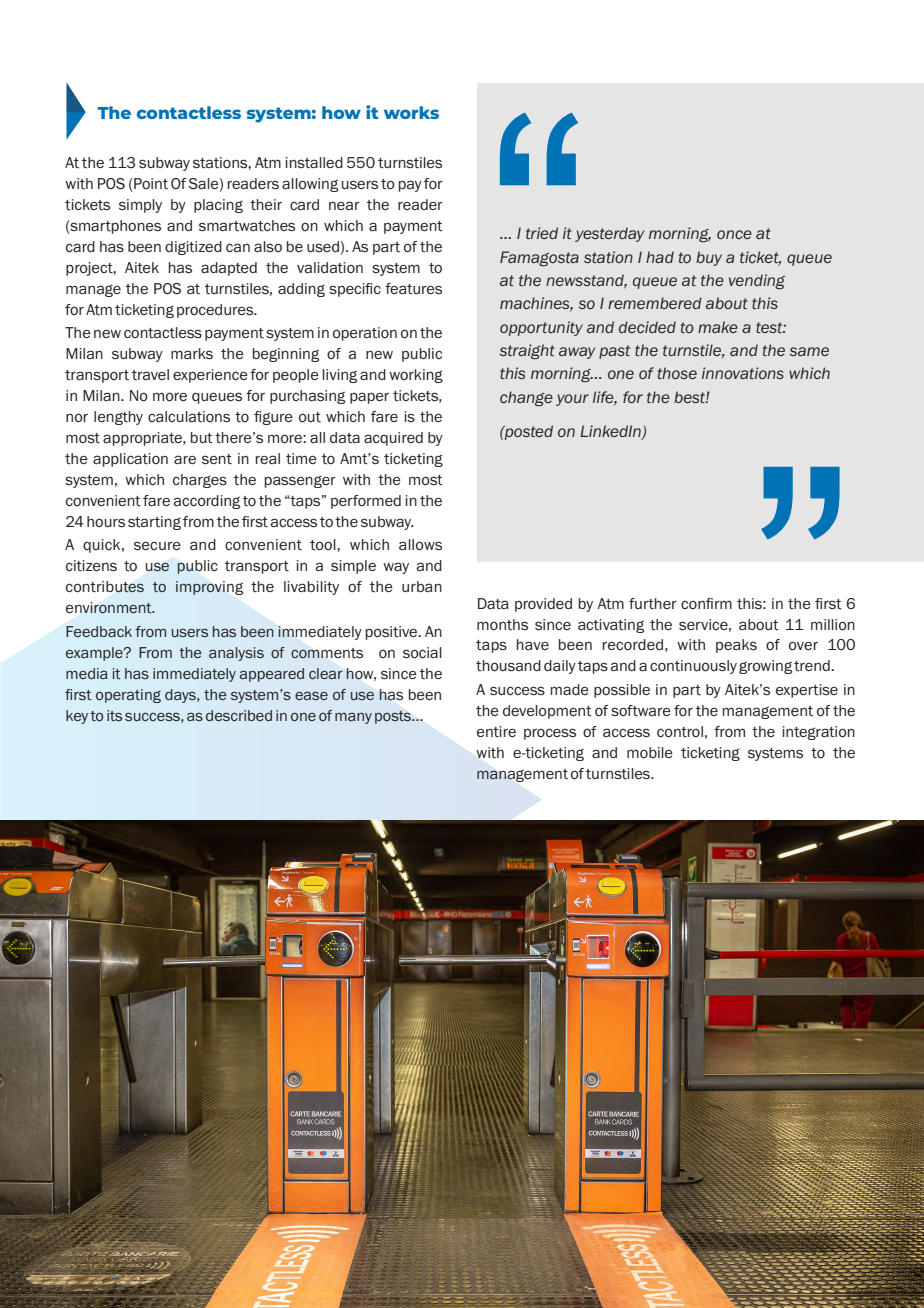 This image has width=924, height=1308. I want to click on entire, so click(496, 732).
